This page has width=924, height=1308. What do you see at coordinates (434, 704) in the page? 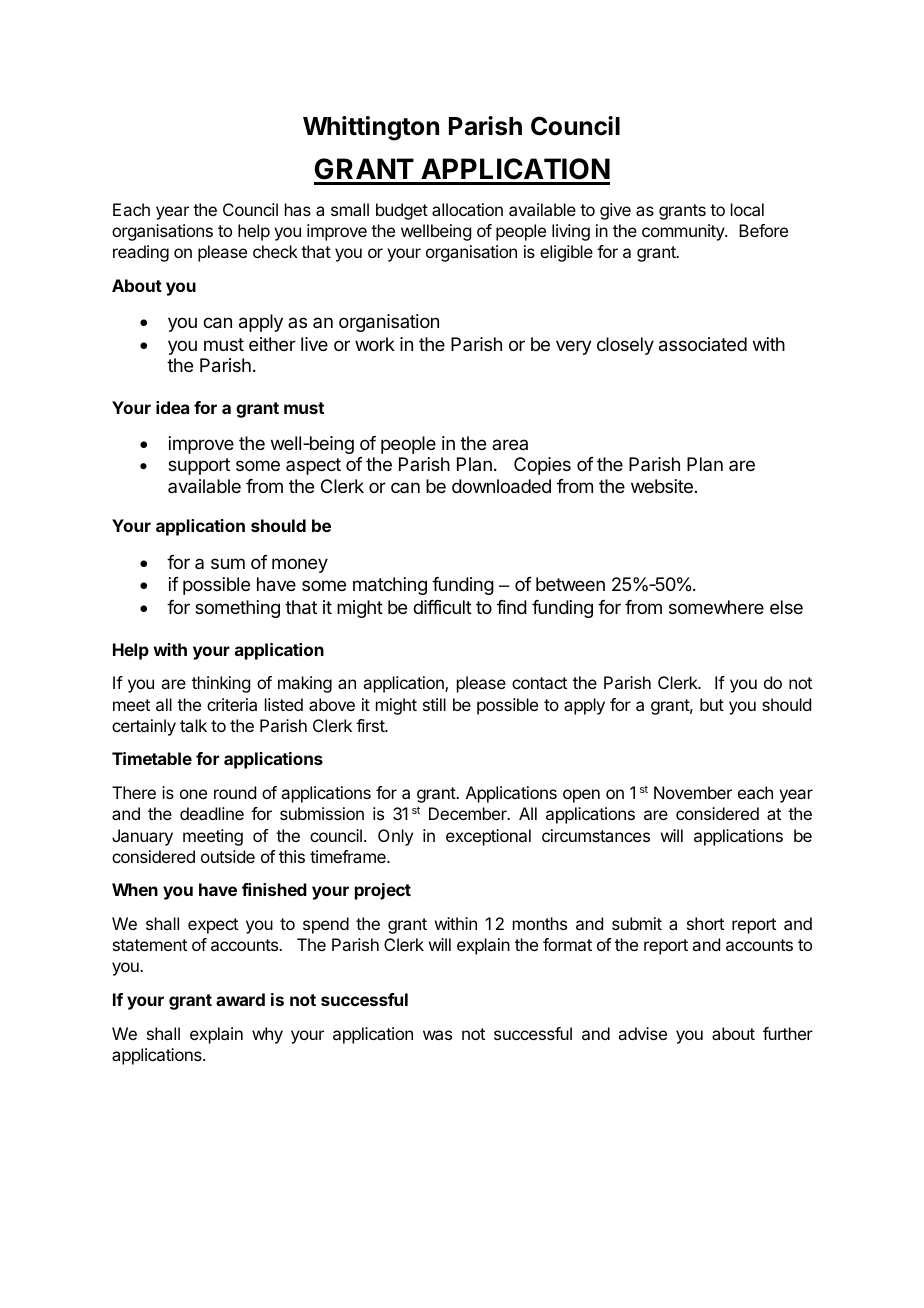
I see `still` at bounding box center [434, 704].
